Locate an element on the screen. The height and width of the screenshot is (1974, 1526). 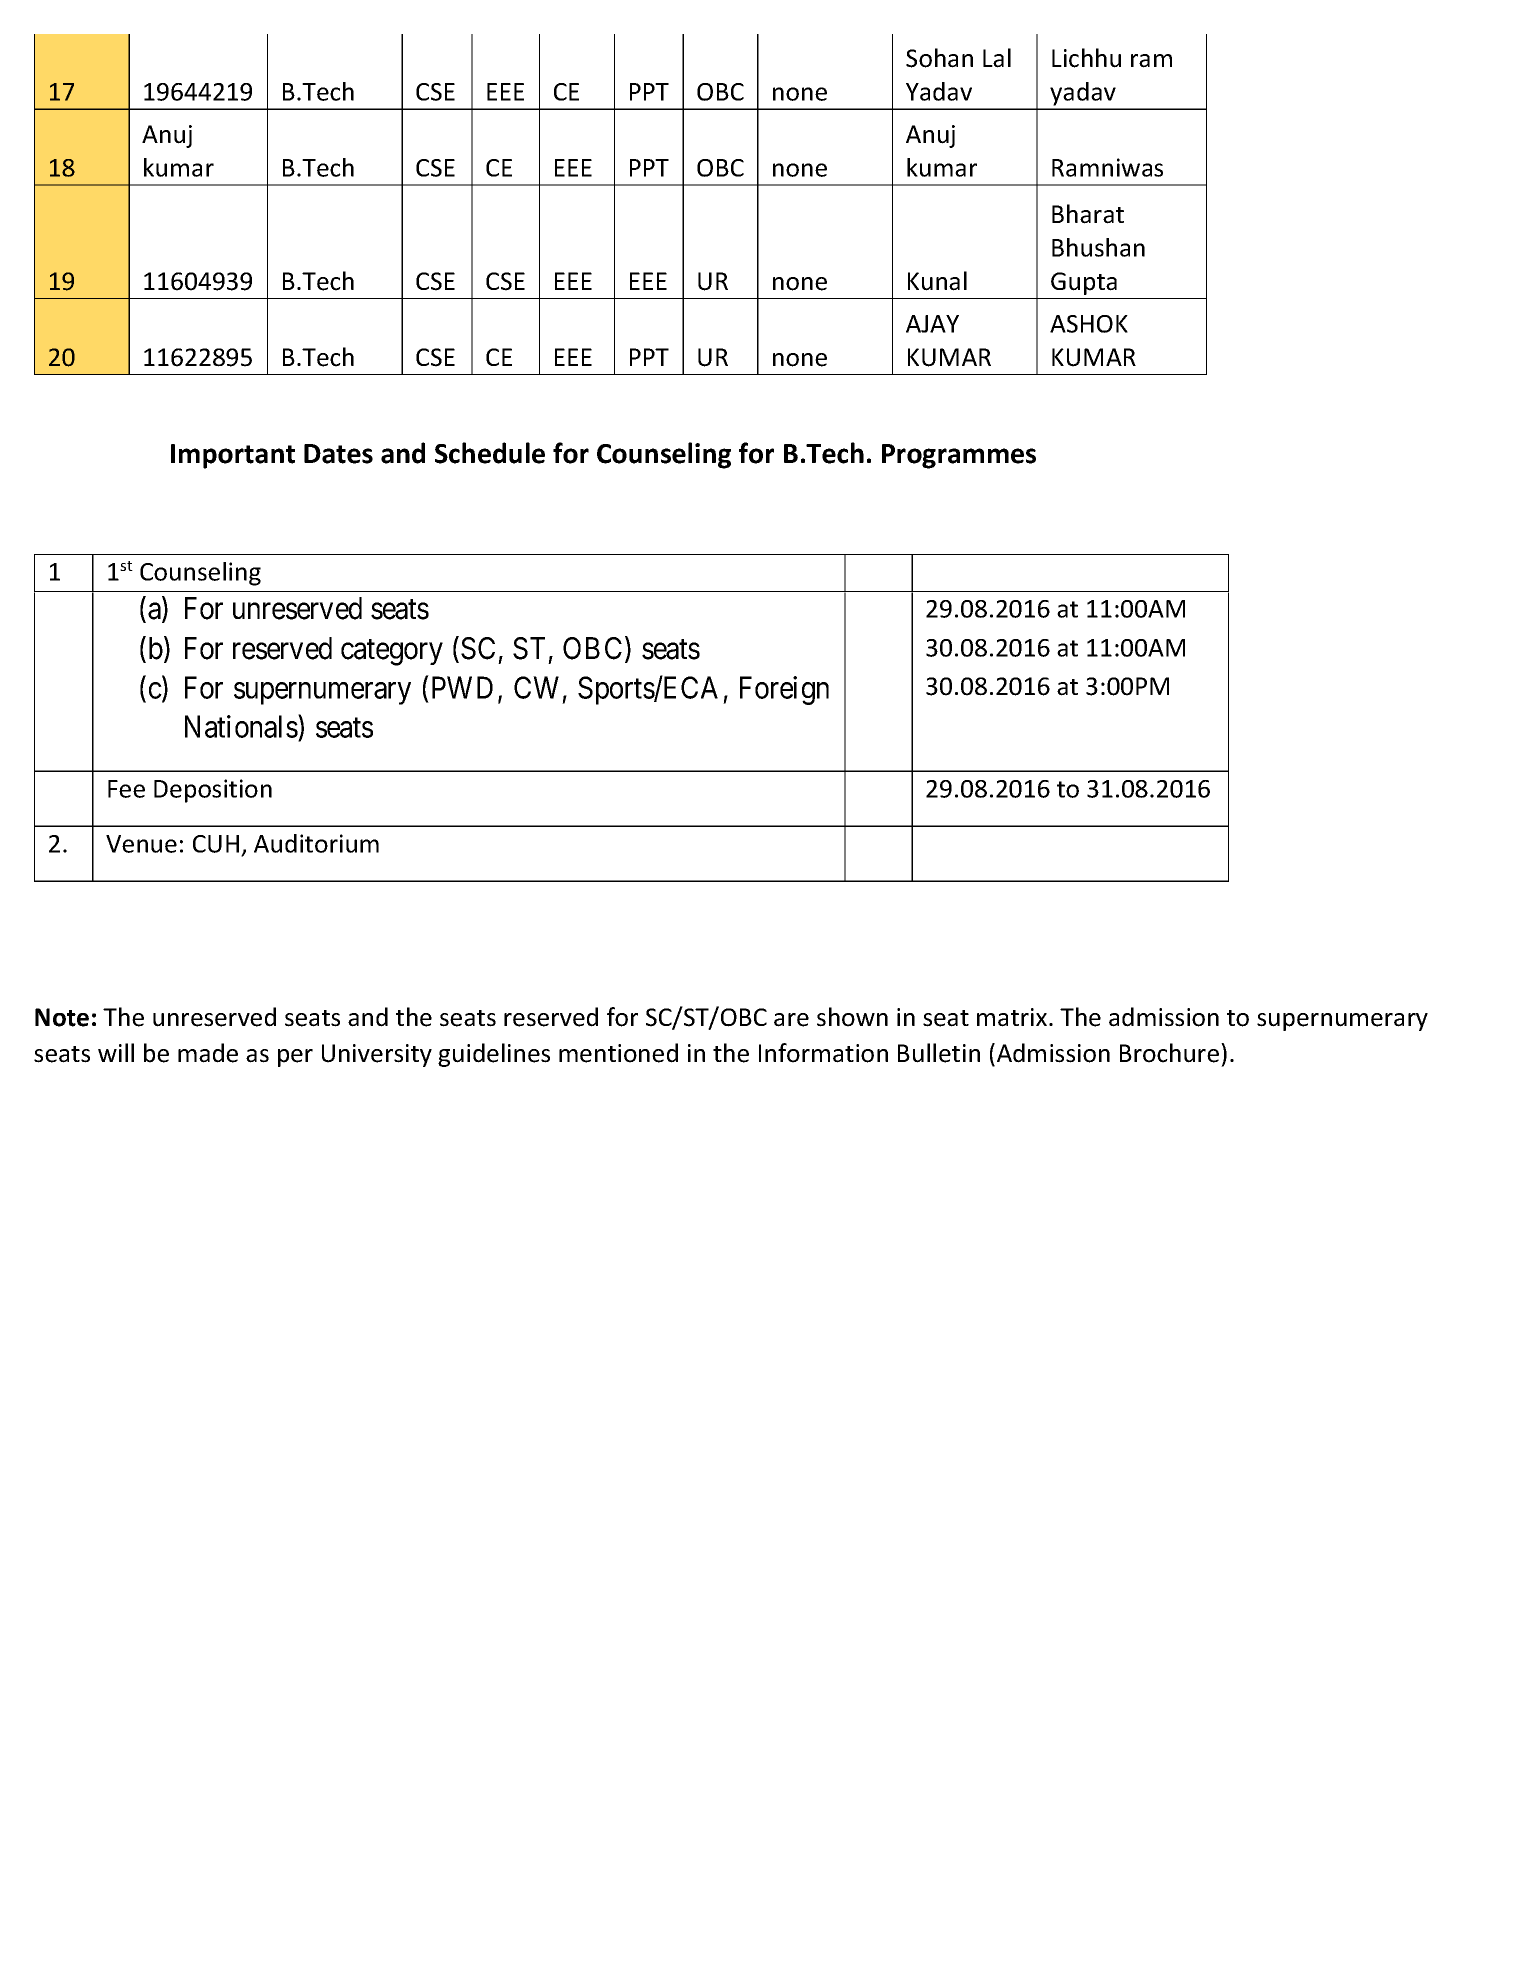
Deposition is located at coordinates (213, 791).
